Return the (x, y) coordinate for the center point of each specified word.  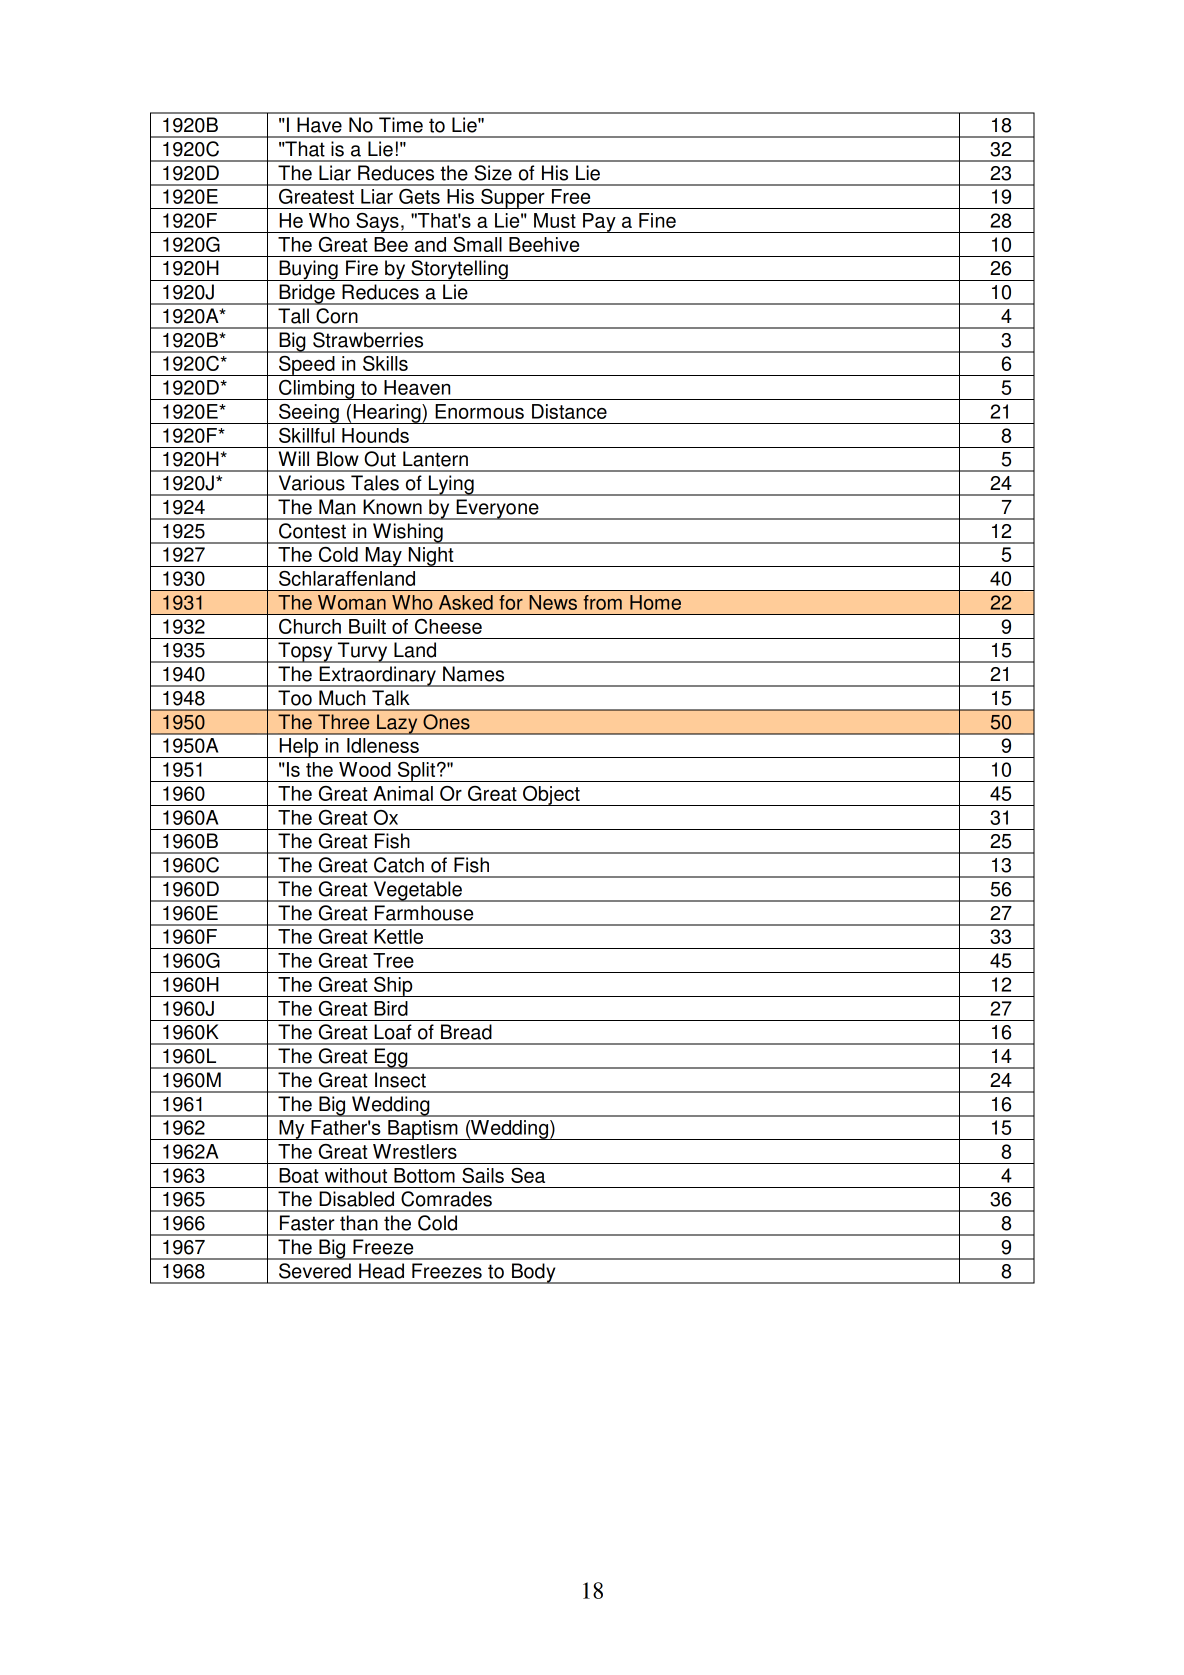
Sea (528, 1175)
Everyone (497, 509)
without (356, 1175)
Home (655, 602)
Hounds (375, 435)
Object (551, 796)
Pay (599, 223)
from (602, 602)
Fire (362, 268)
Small (477, 244)
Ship (393, 987)
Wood (365, 769)
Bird (391, 1008)
